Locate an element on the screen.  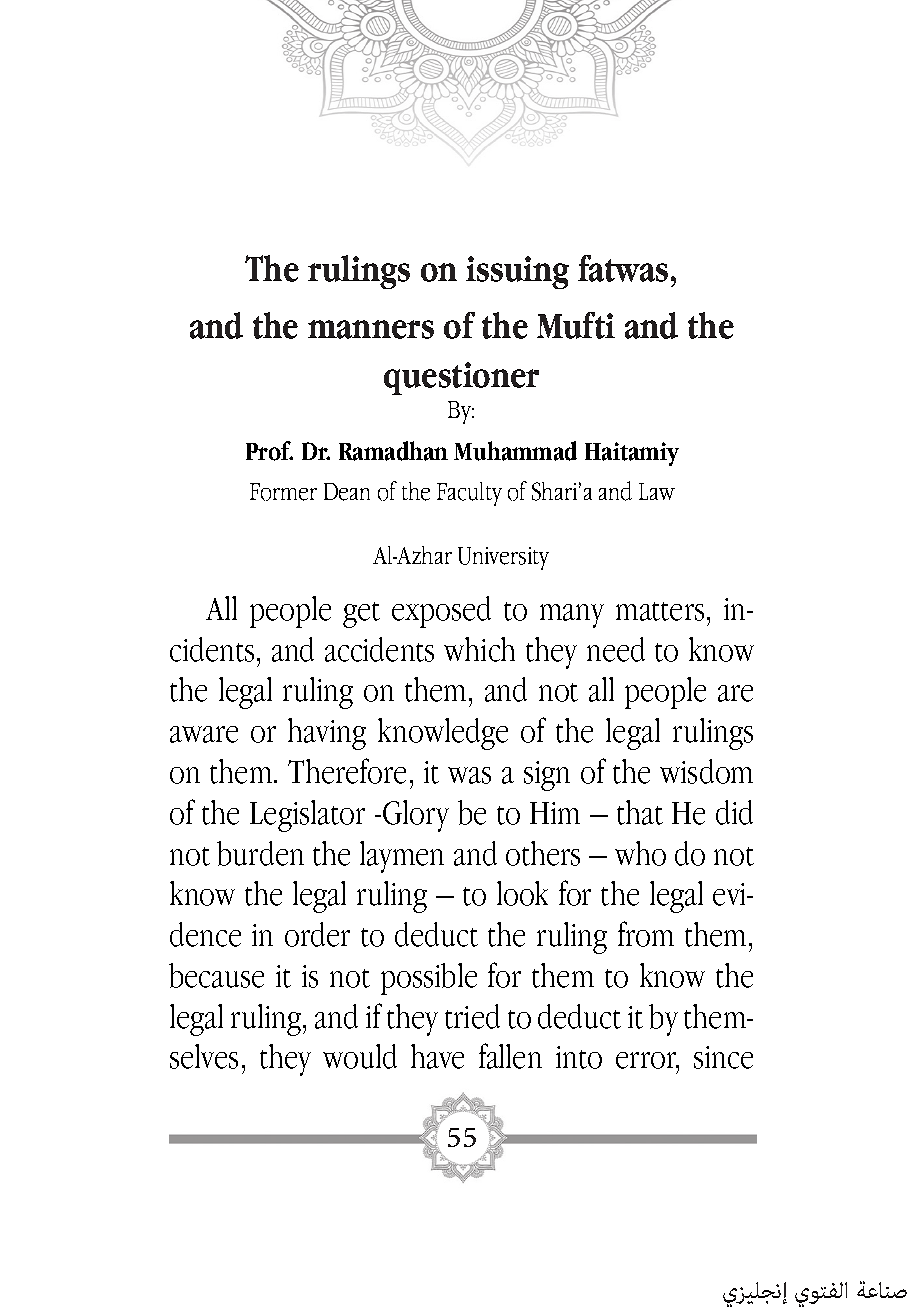
laymen is located at coordinates (402, 857).
